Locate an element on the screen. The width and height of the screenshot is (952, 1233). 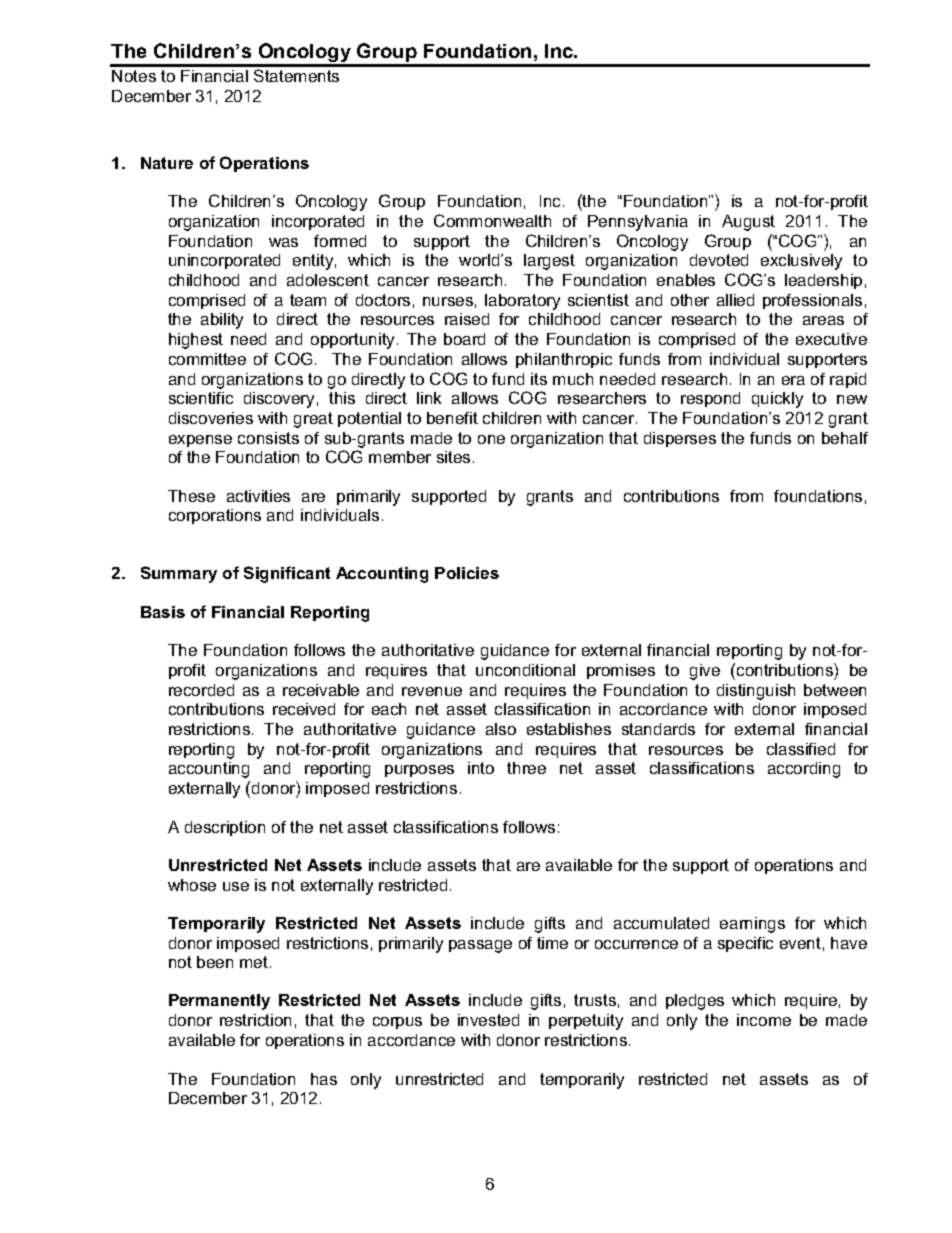
Significant is located at coordinates (287, 574).
